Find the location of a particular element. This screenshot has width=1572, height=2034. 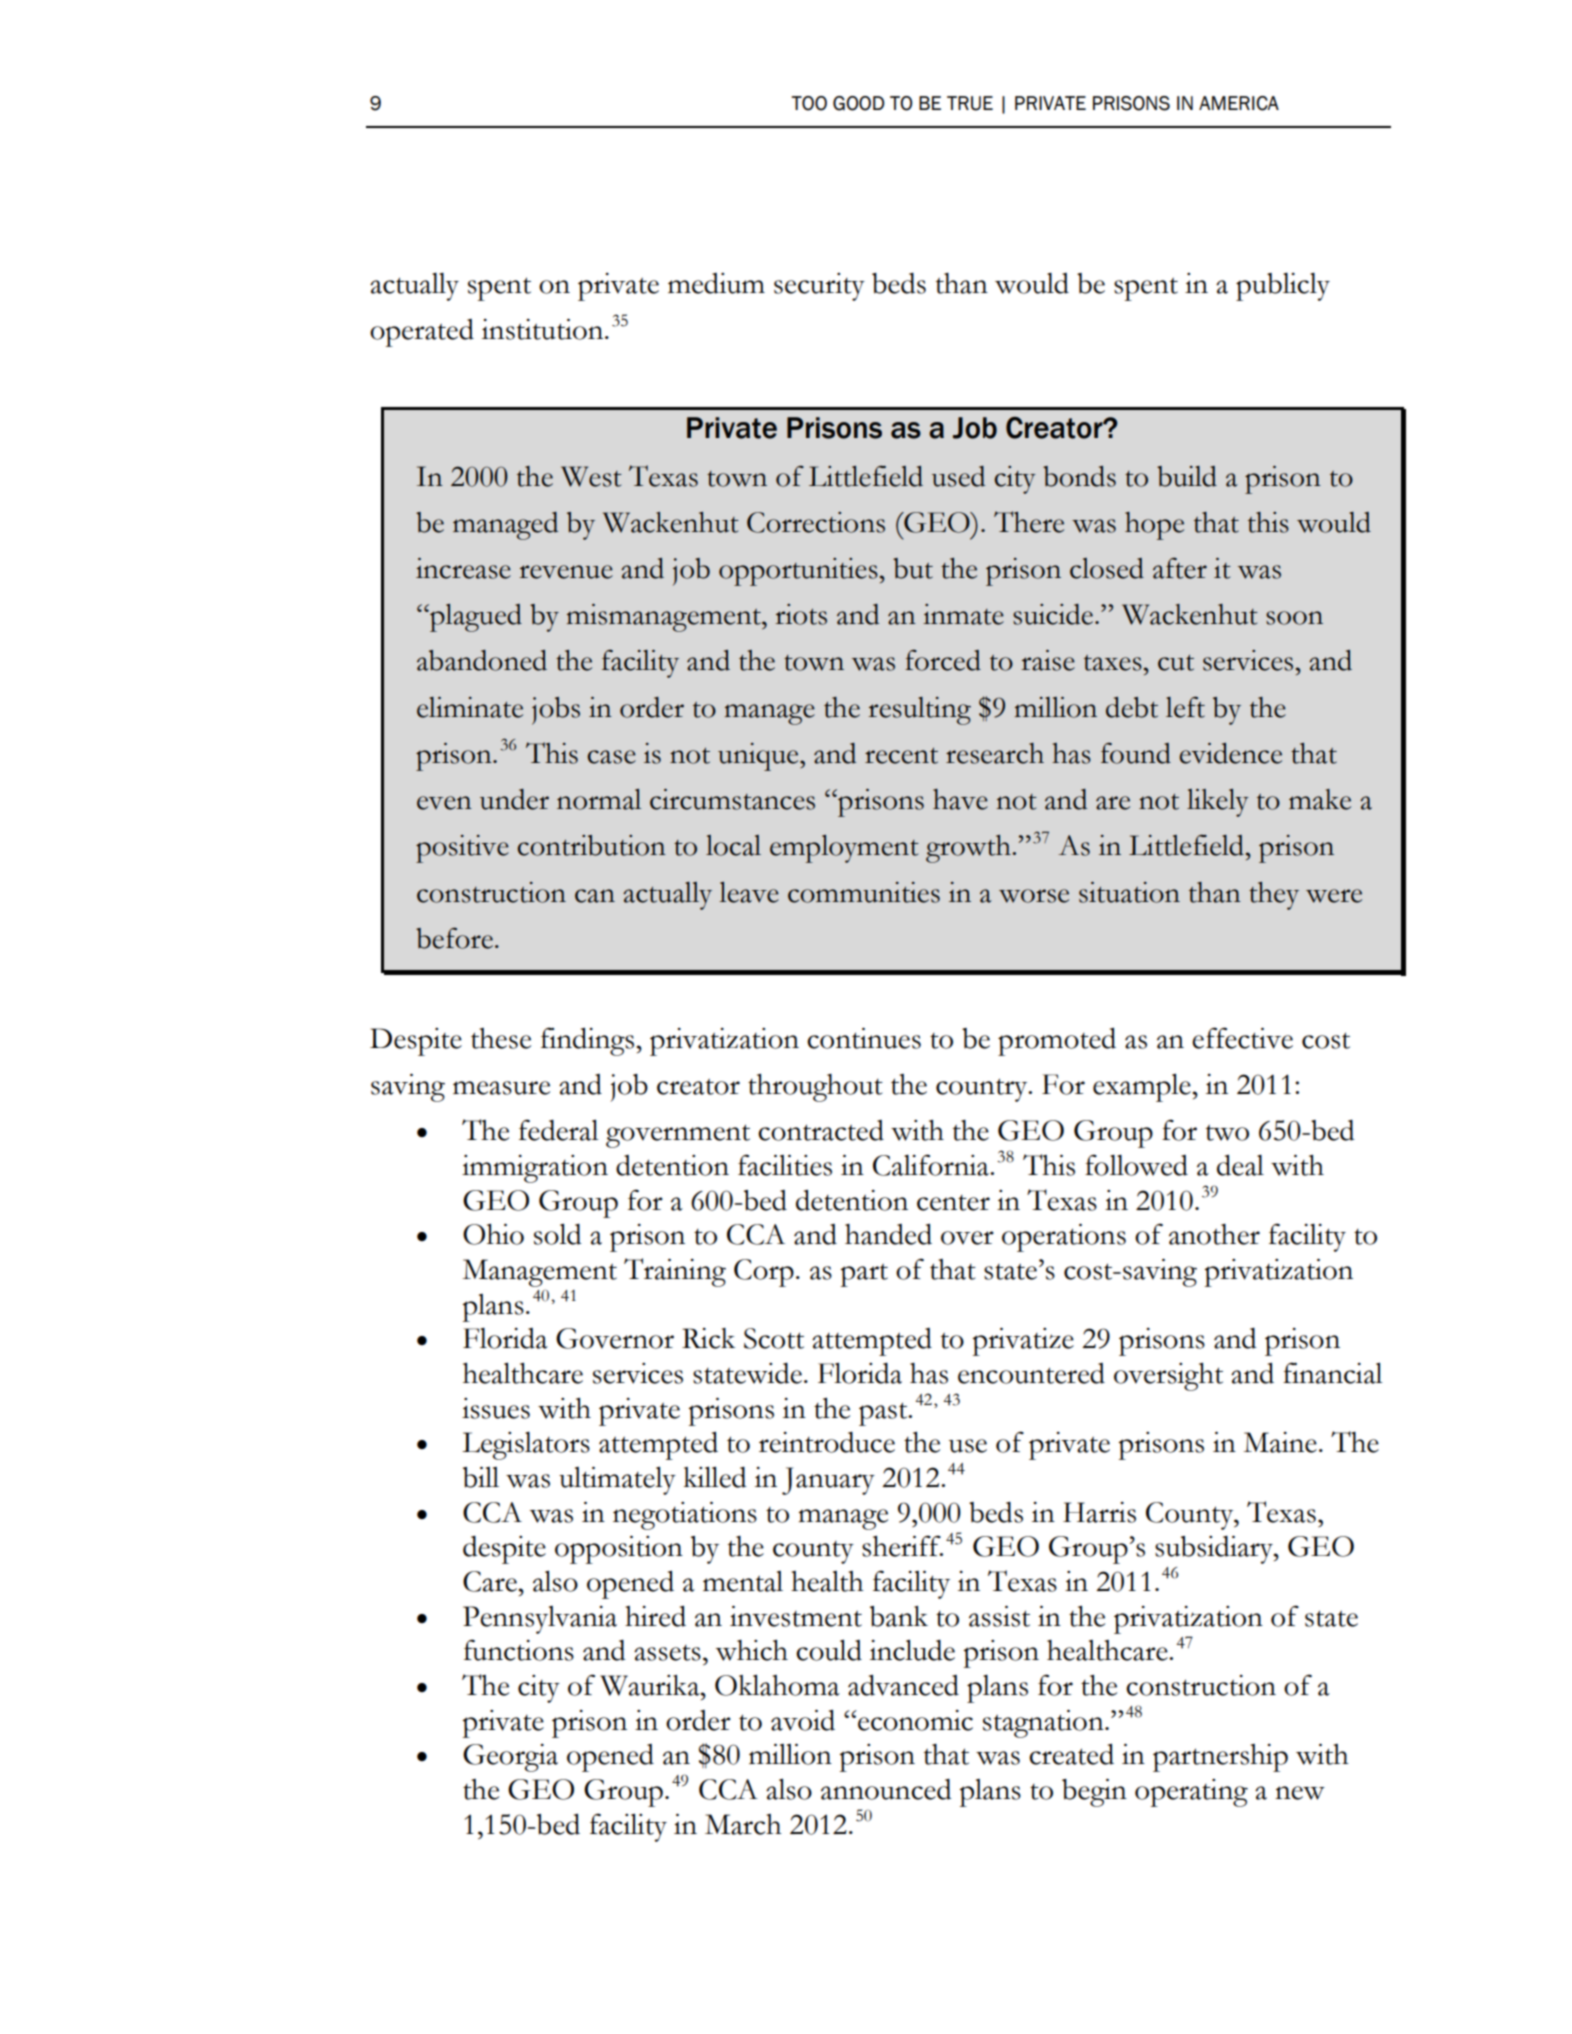

Georgia is located at coordinates (510, 1758).
